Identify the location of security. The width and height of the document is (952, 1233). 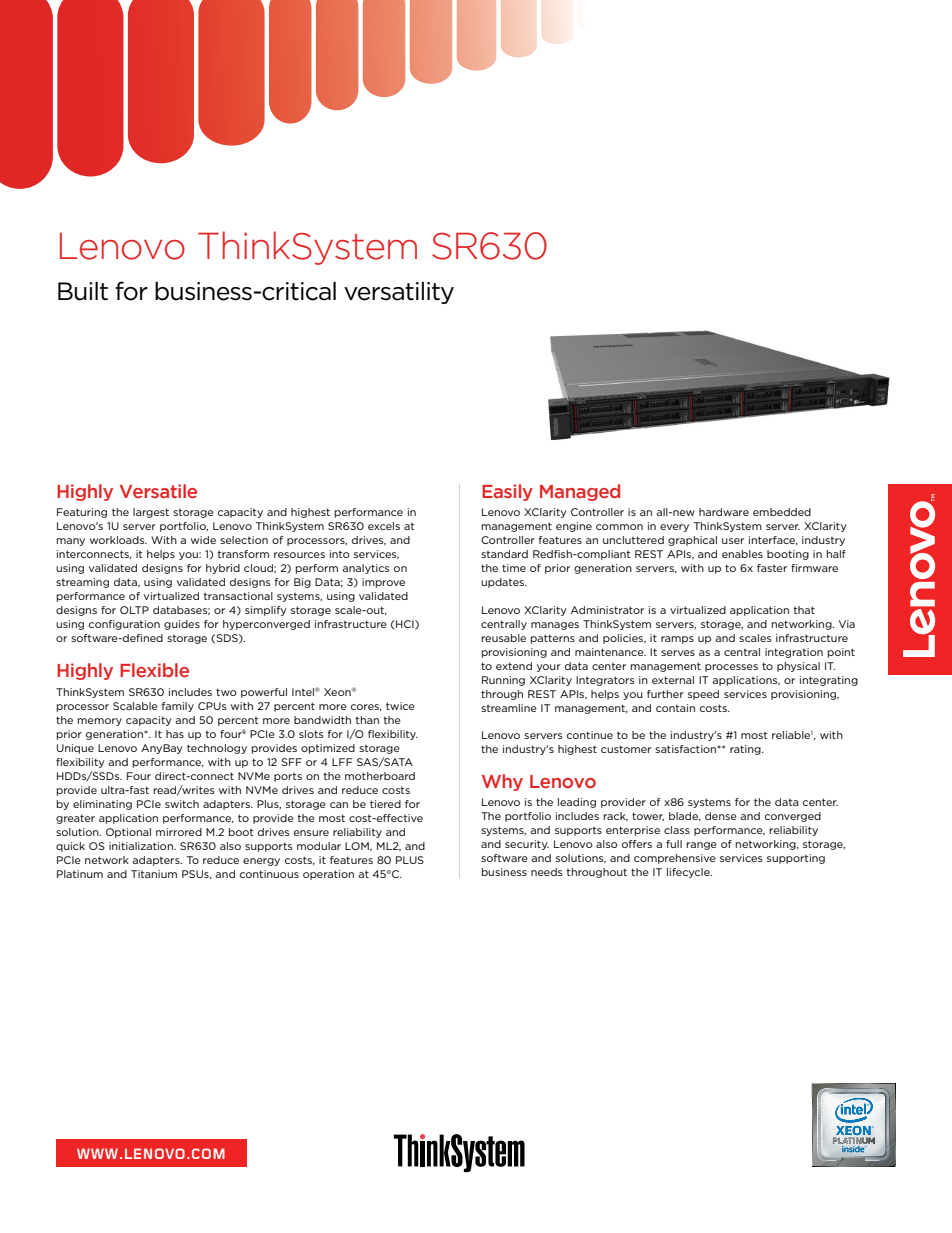
(527, 845).
